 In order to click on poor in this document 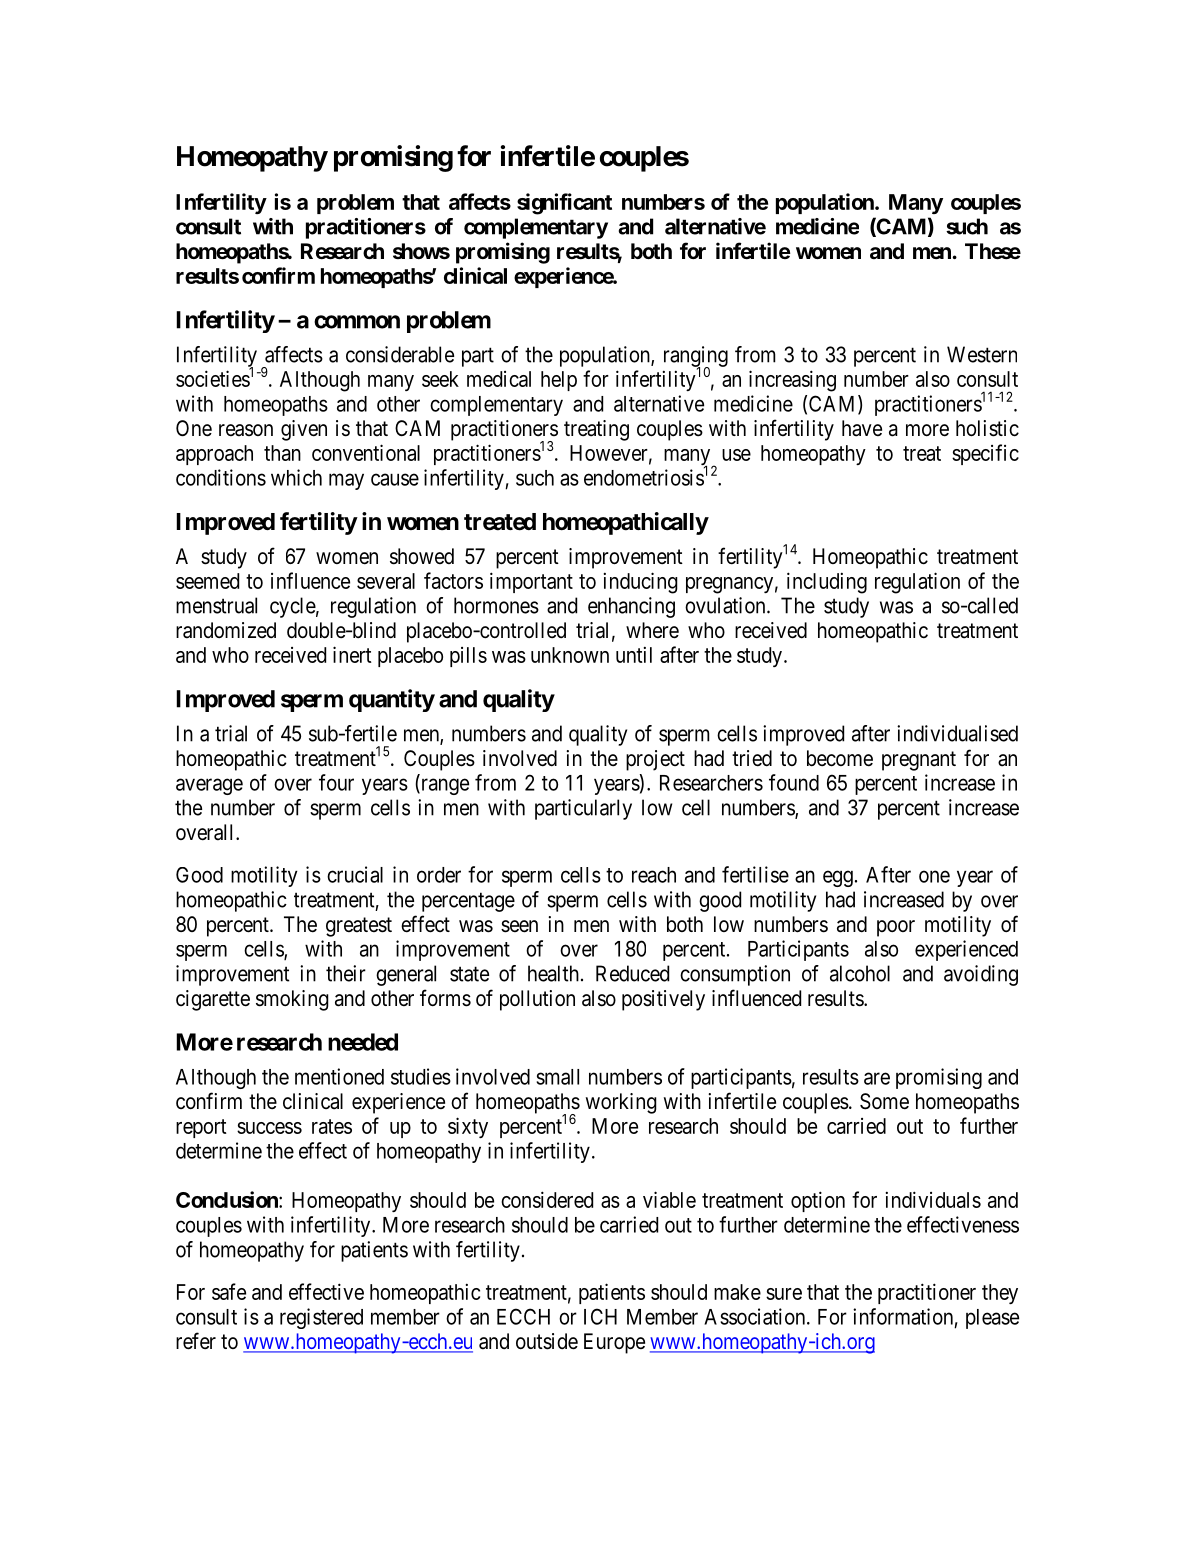, I will do `click(896, 928)`.
